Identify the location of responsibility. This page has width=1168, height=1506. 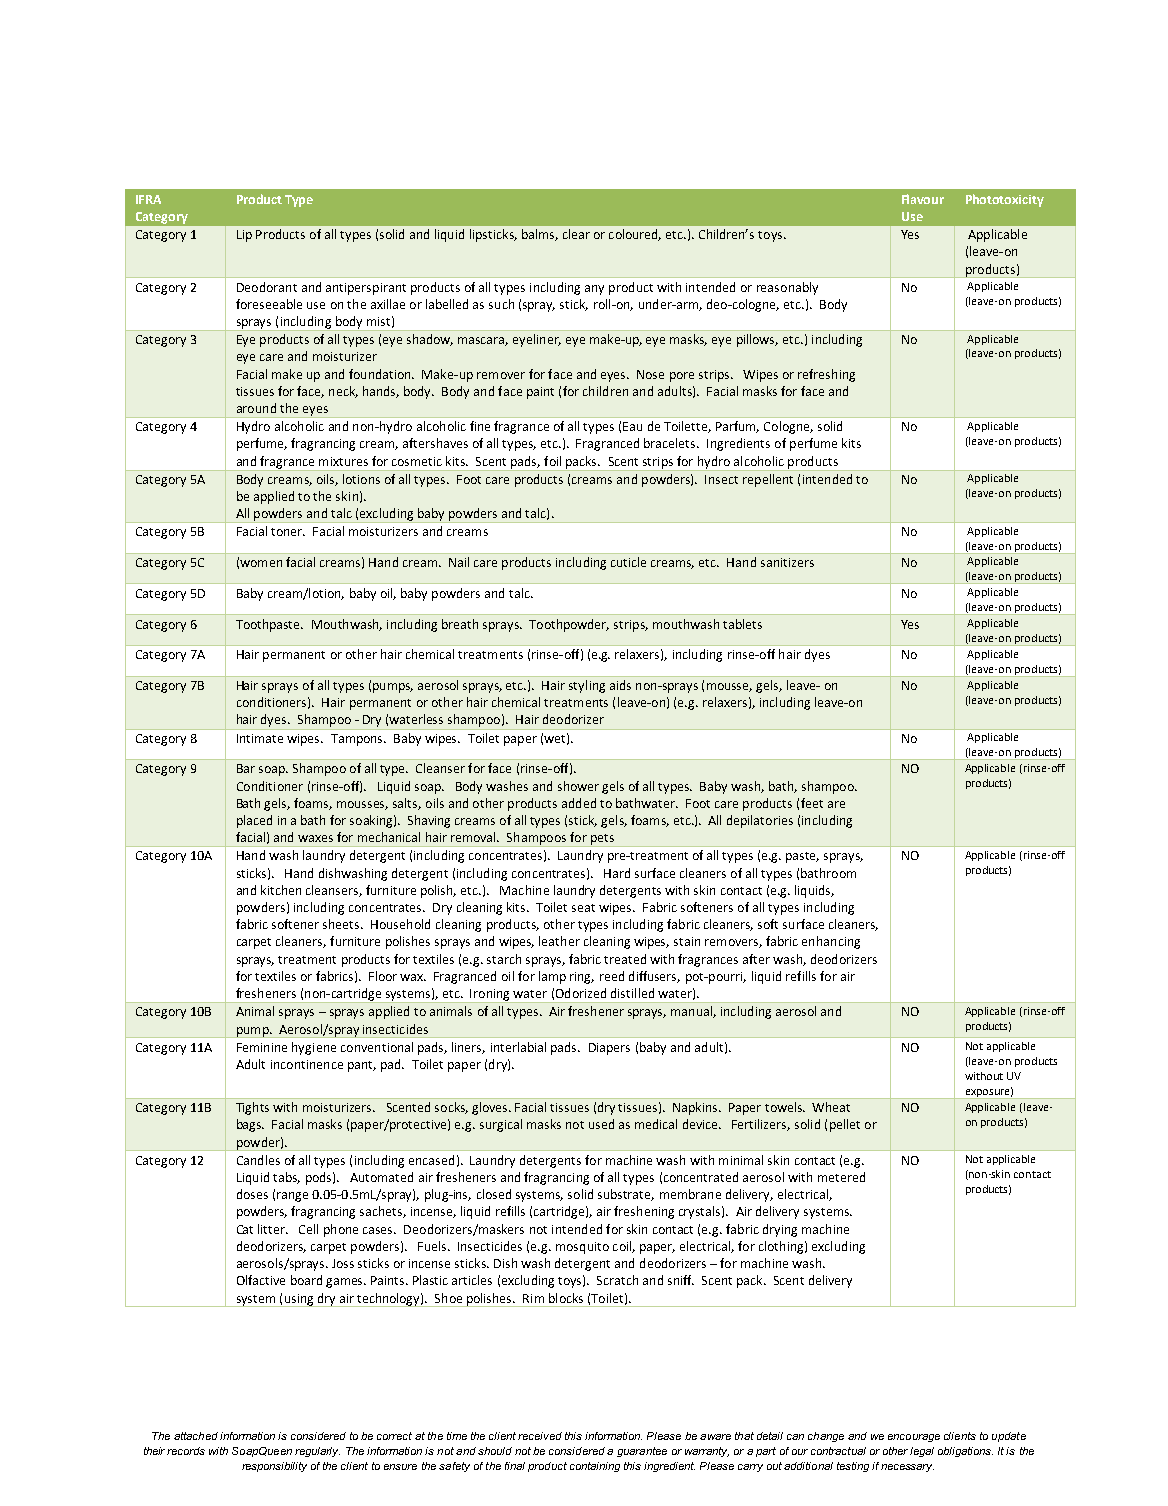
(274, 1467).
